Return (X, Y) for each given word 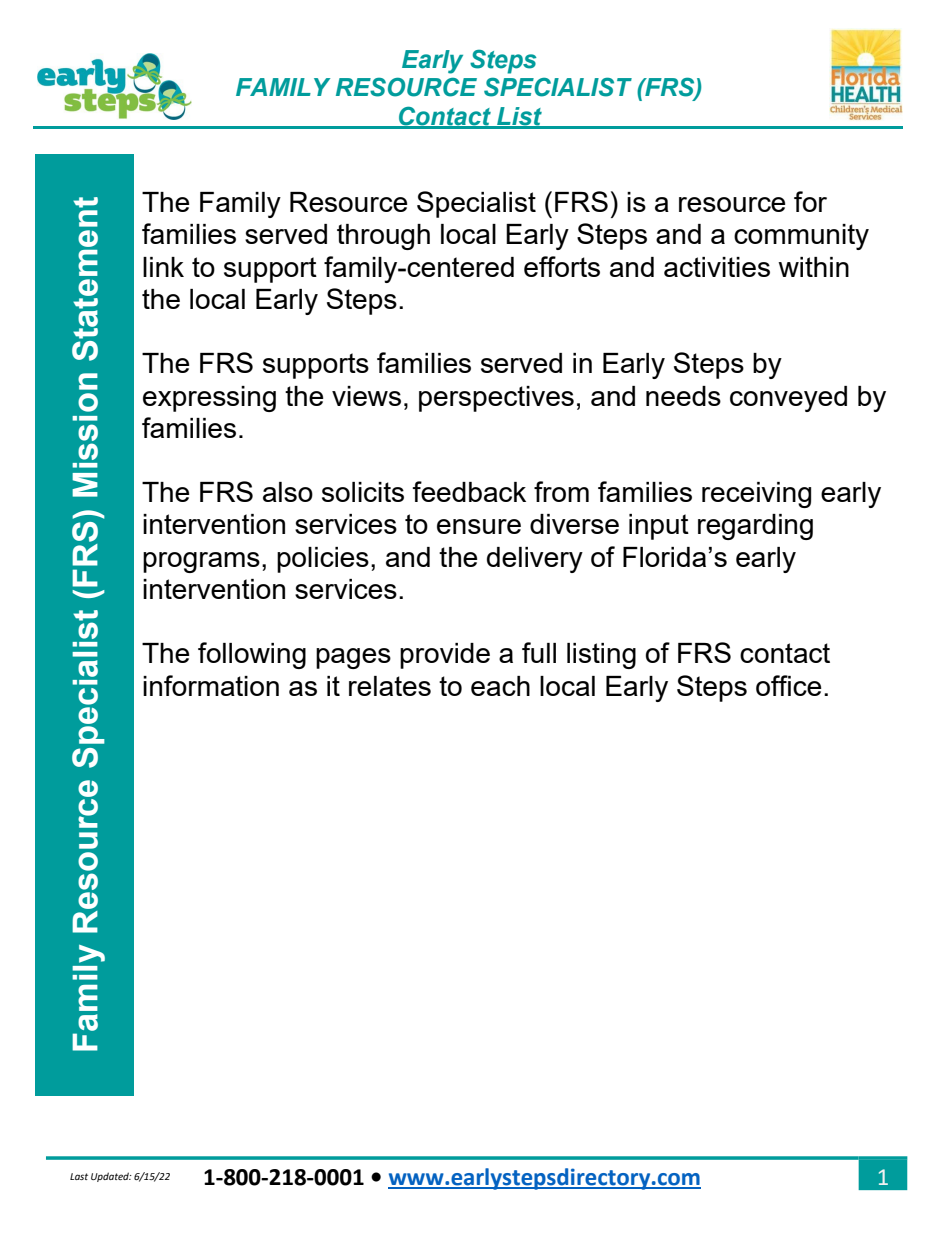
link (163, 267)
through (383, 237)
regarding (755, 527)
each (500, 686)
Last (79, 1176)
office (788, 685)
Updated (111, 1177)
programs (201, 562)
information (211, 685)
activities (717, 267)
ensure (479, 526)
